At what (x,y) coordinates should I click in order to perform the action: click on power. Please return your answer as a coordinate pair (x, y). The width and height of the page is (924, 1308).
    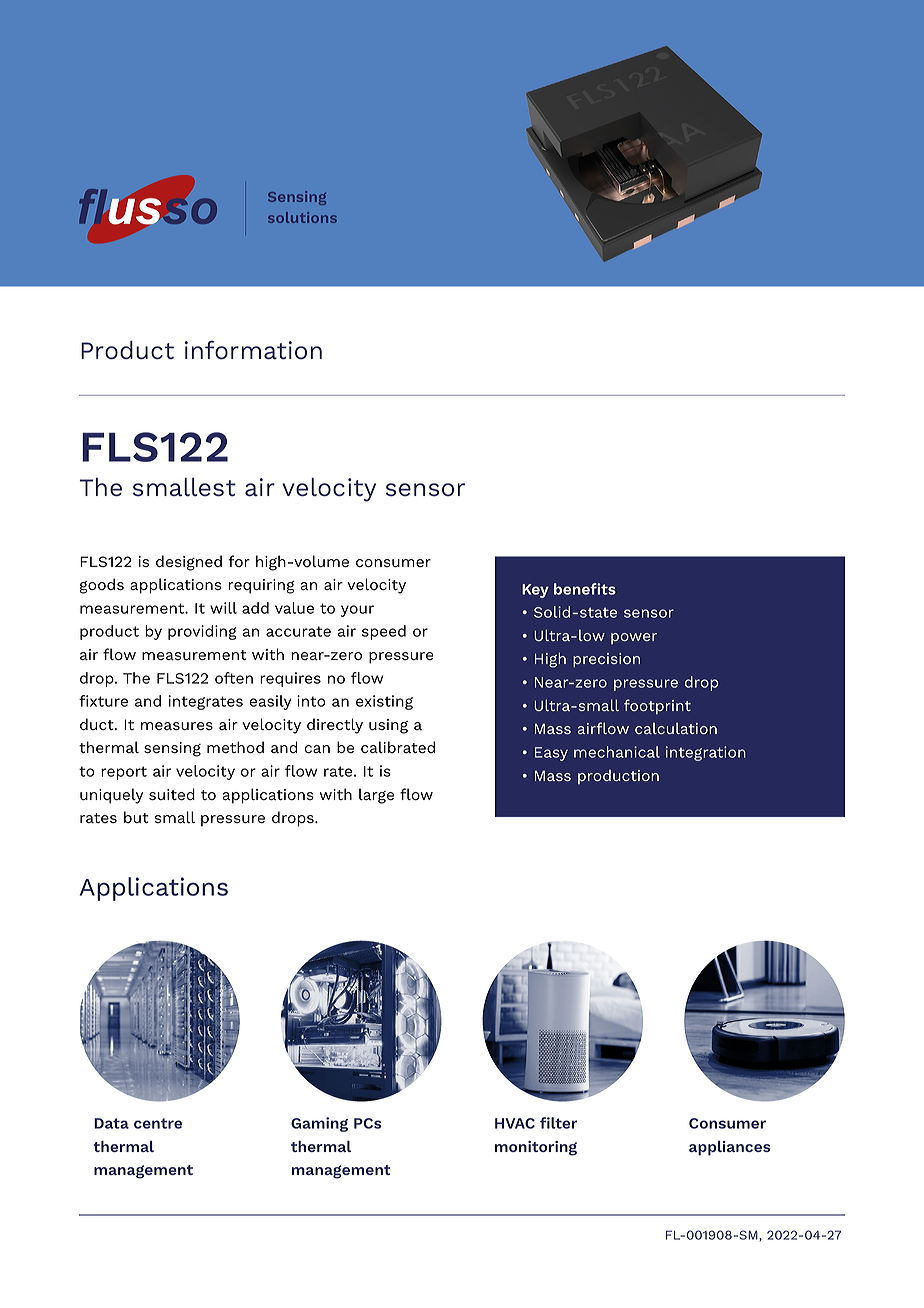
    Looking at the image, I should click on (634, 638).
